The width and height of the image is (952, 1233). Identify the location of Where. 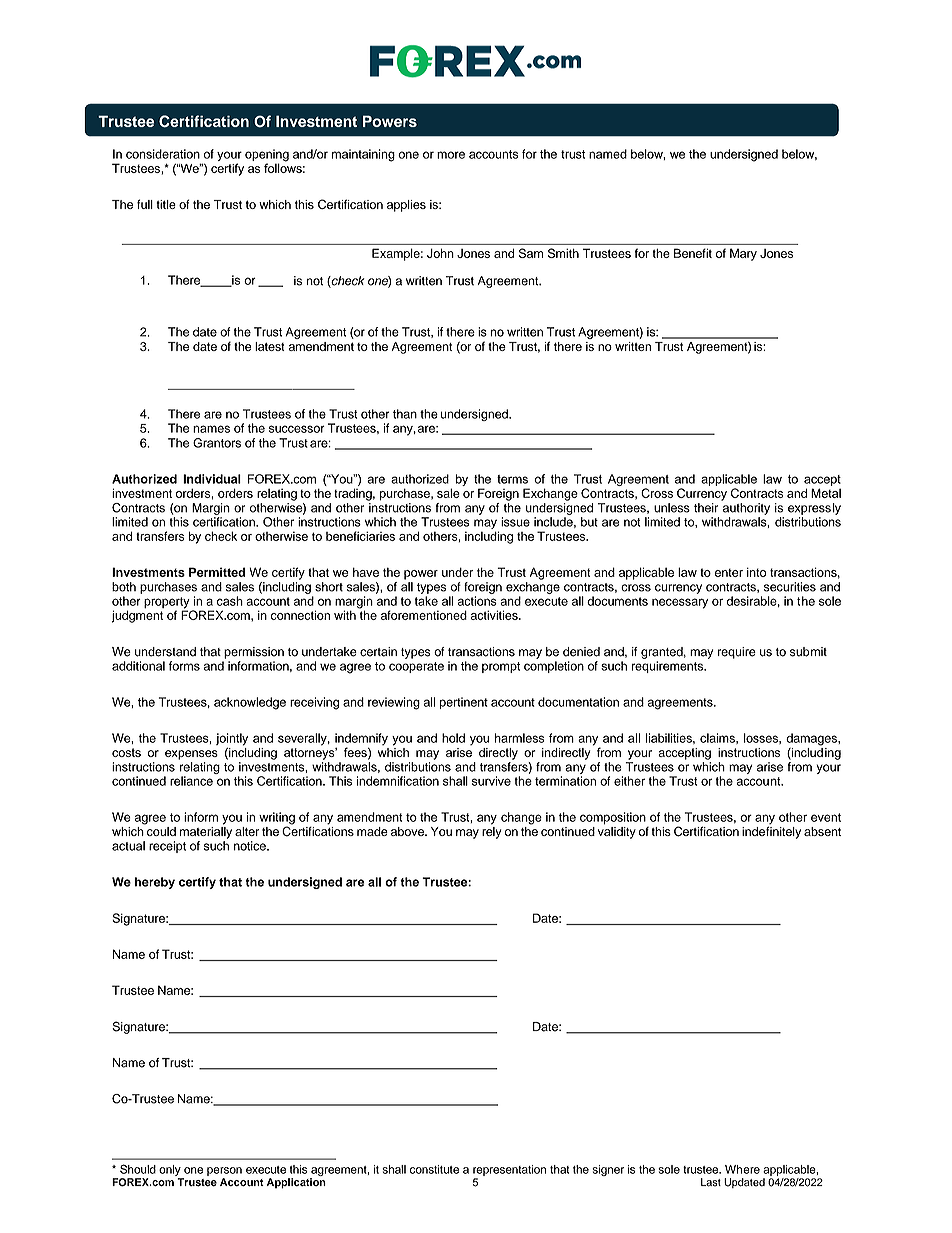
(742, 1169).
